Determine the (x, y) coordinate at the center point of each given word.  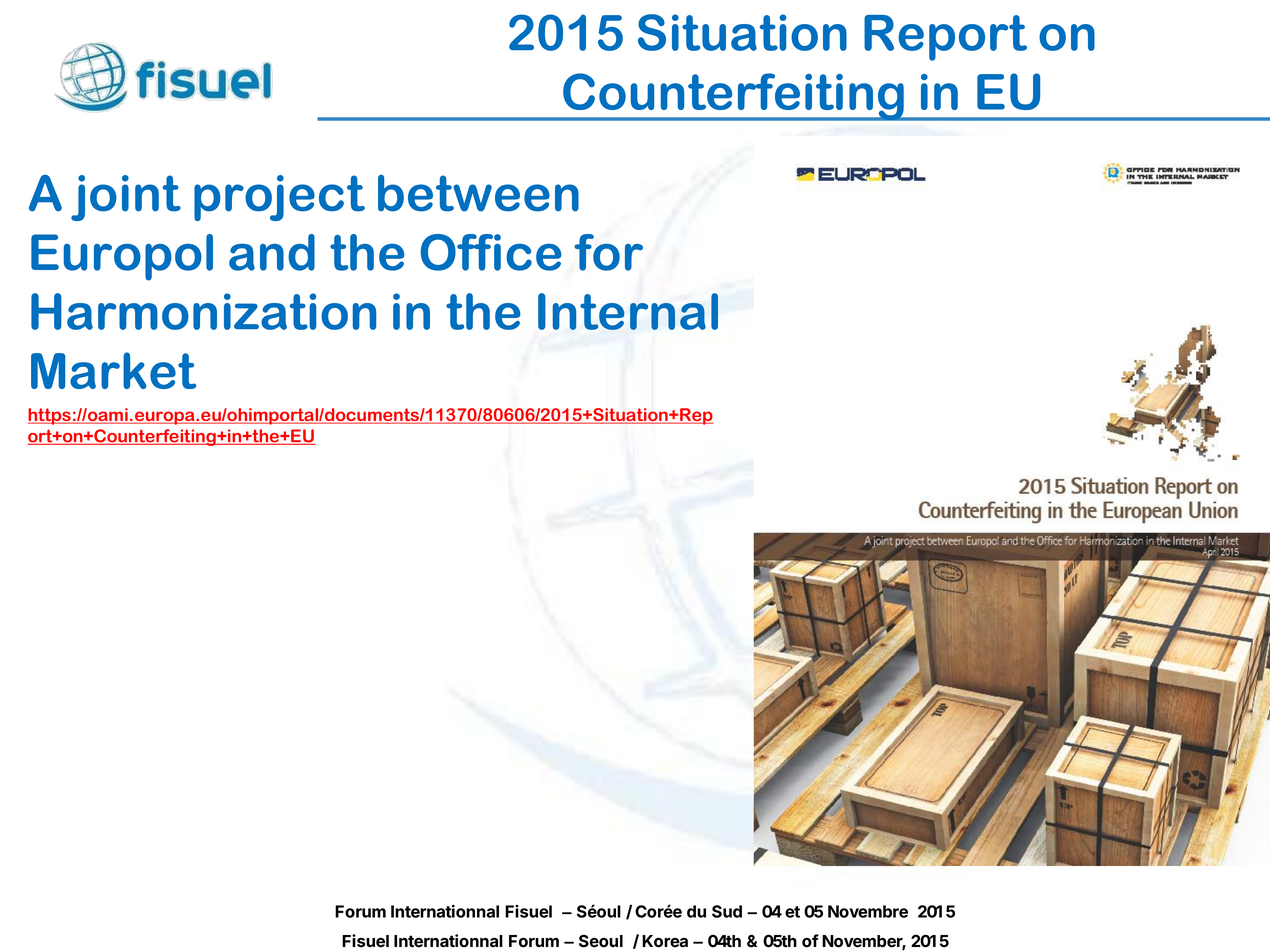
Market (113, 370)
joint (126, 198)
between (478, 193)
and (272, 252)
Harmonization (203, 311)
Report (945, 38)
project (279, 198)
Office (491, 252)
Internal (628, 311)
